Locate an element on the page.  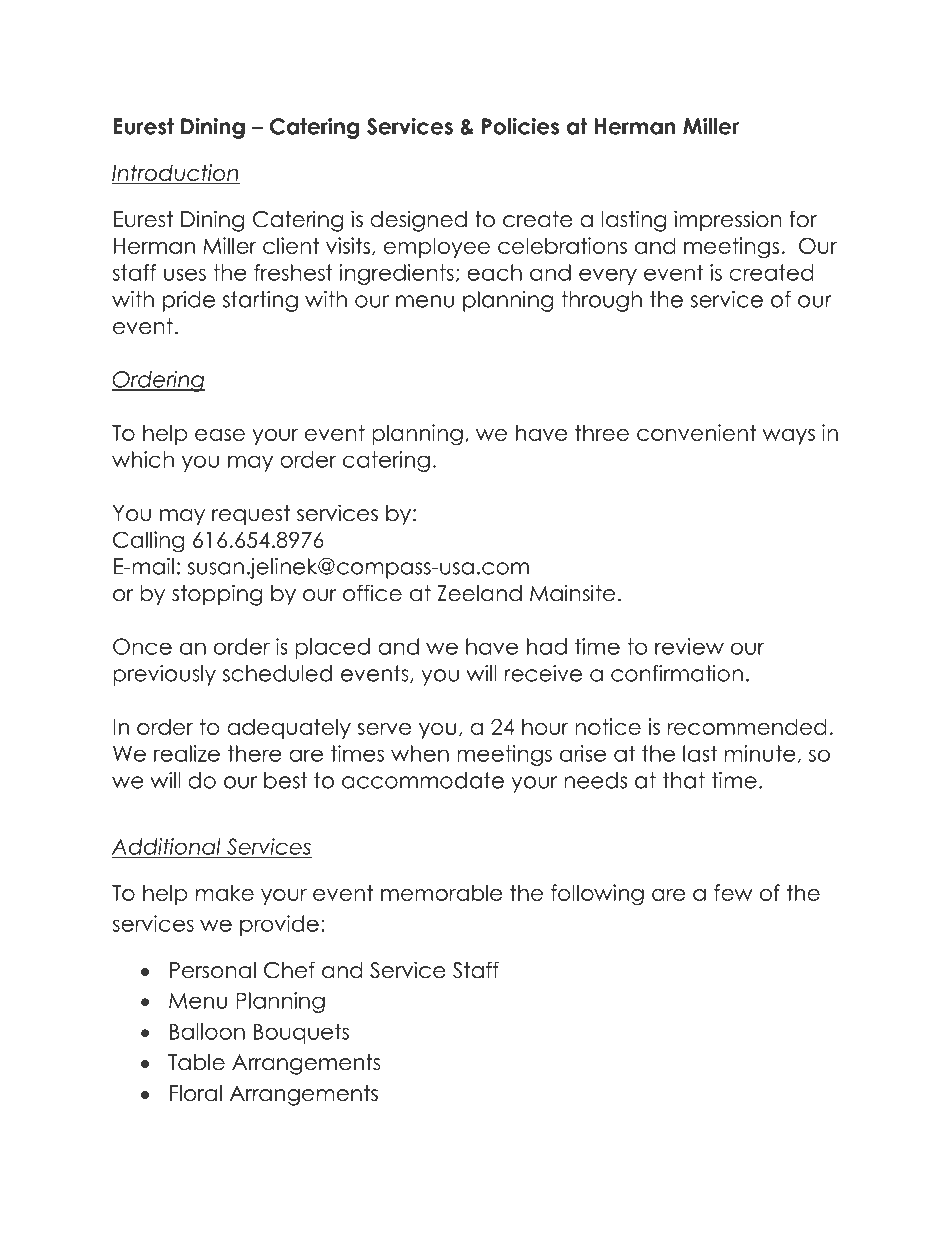
impression is located at coordinates (728, 221).
